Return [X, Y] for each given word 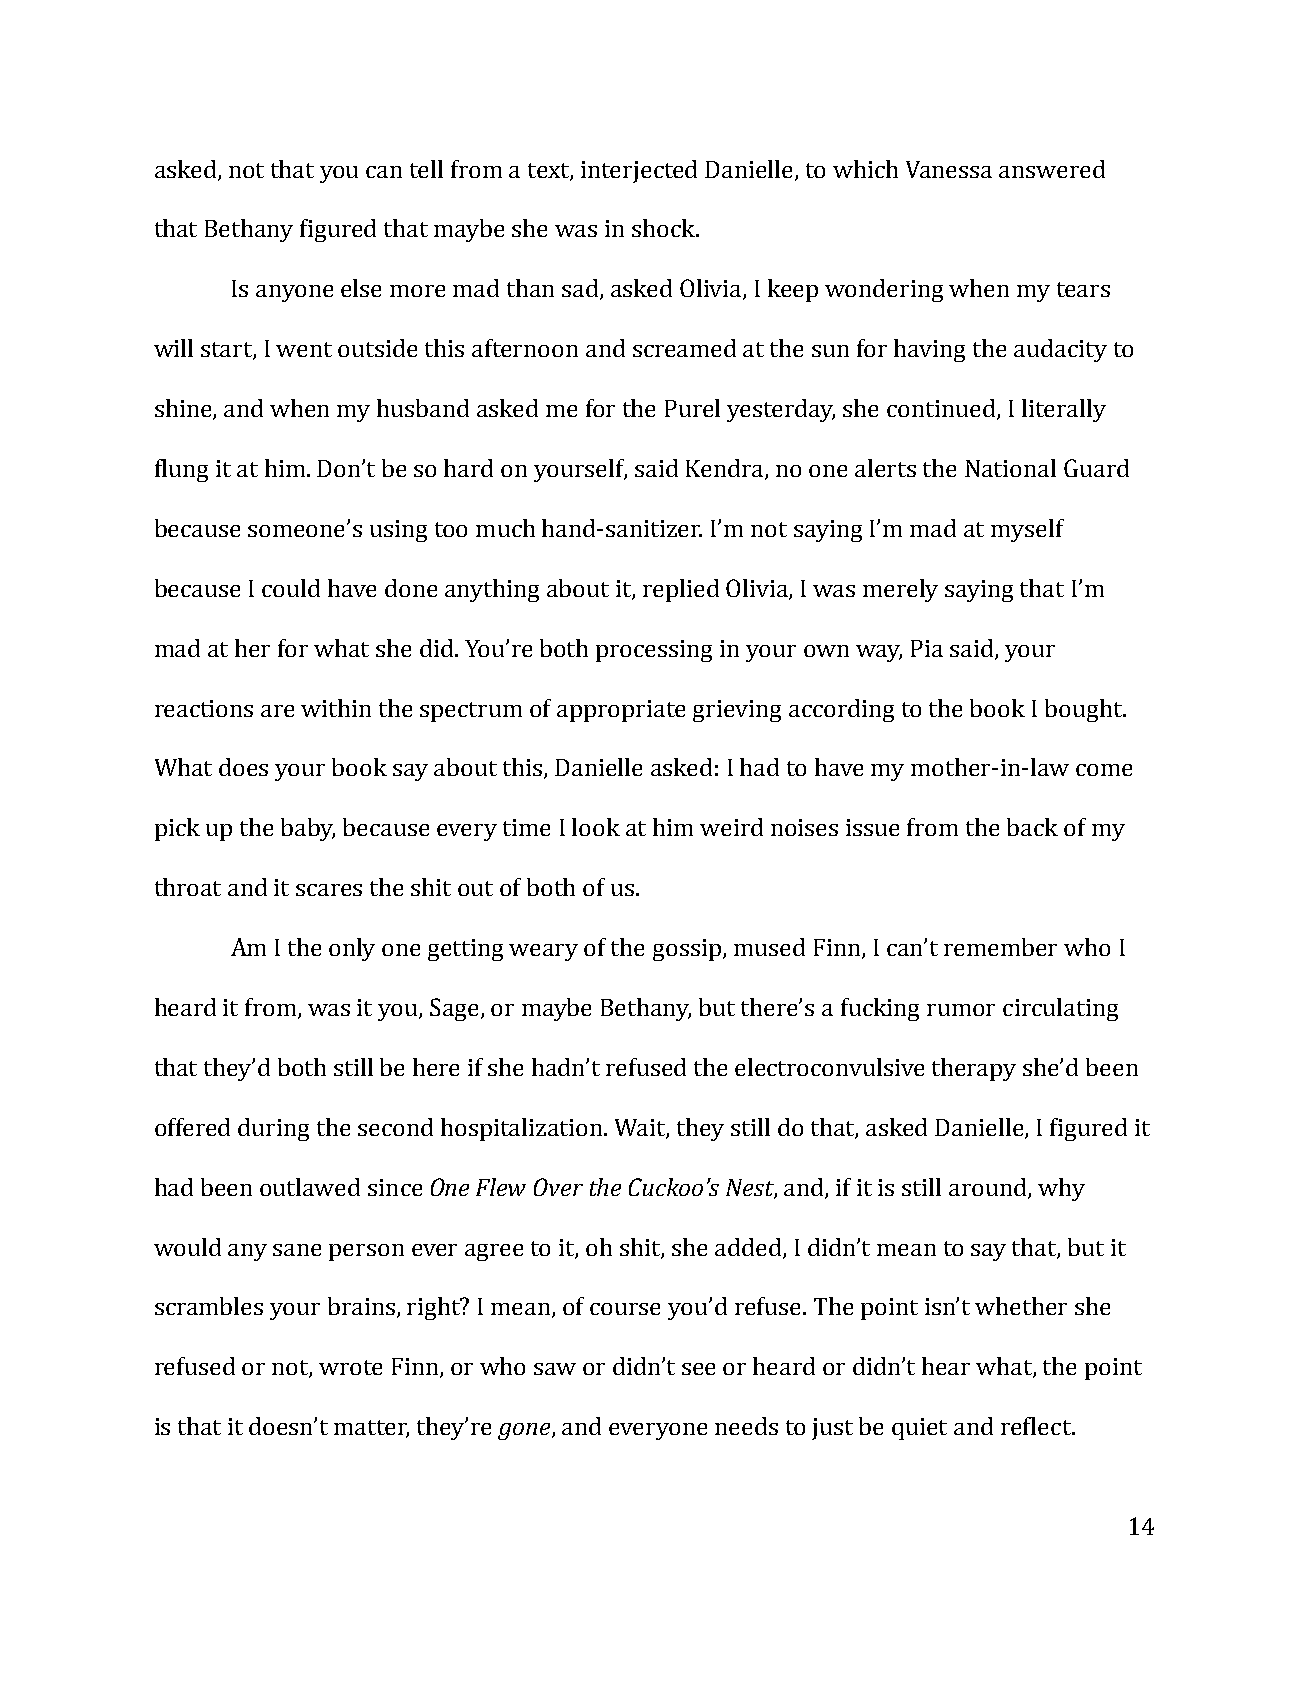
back [1032, 827]
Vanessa [949, 169]
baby [308, 829]
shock [664, 228]
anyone [294, 293]
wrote [350, 1367]
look [596, 827]
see [698, 1369]
